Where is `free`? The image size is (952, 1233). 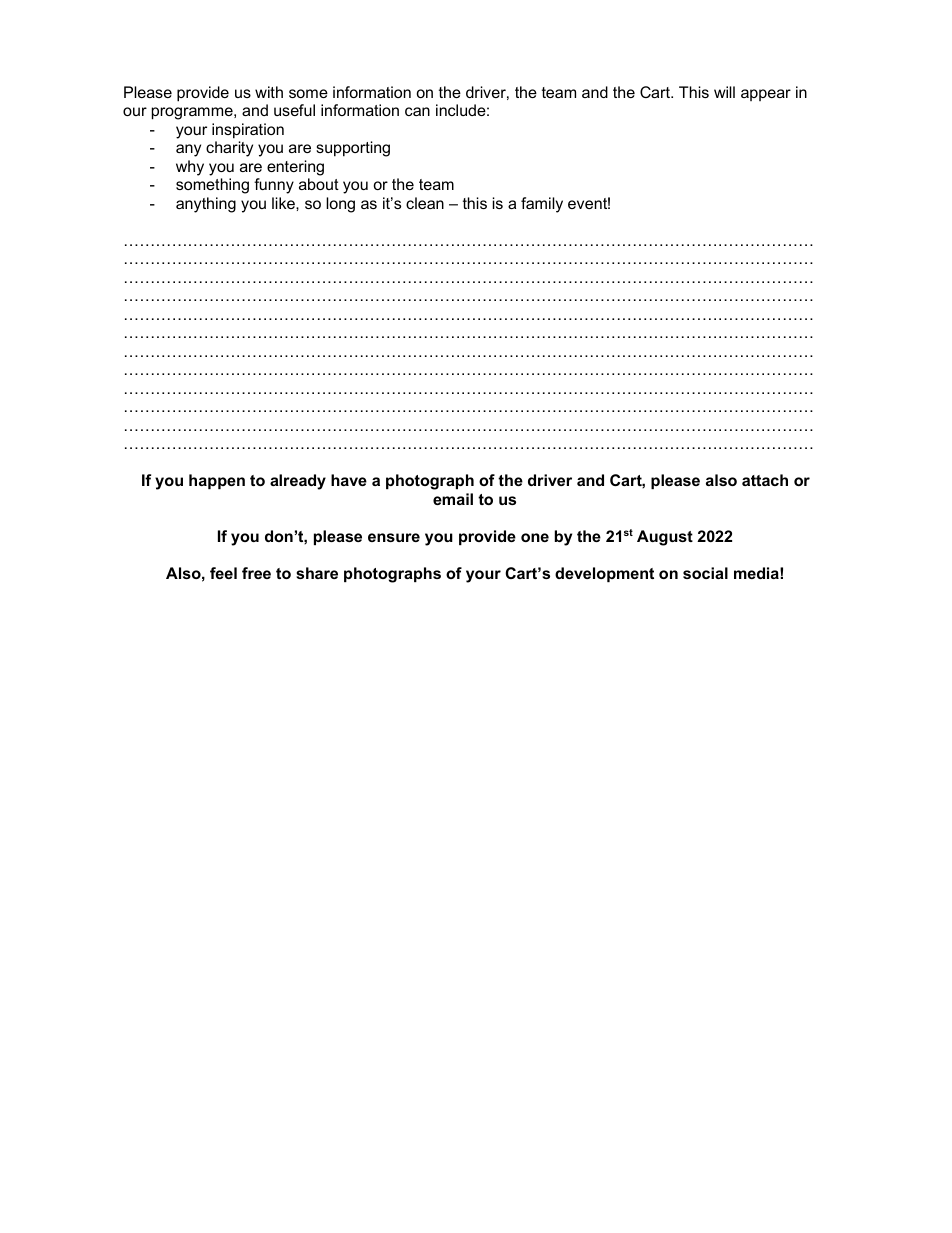
free is located at coordinates (256, 573).
